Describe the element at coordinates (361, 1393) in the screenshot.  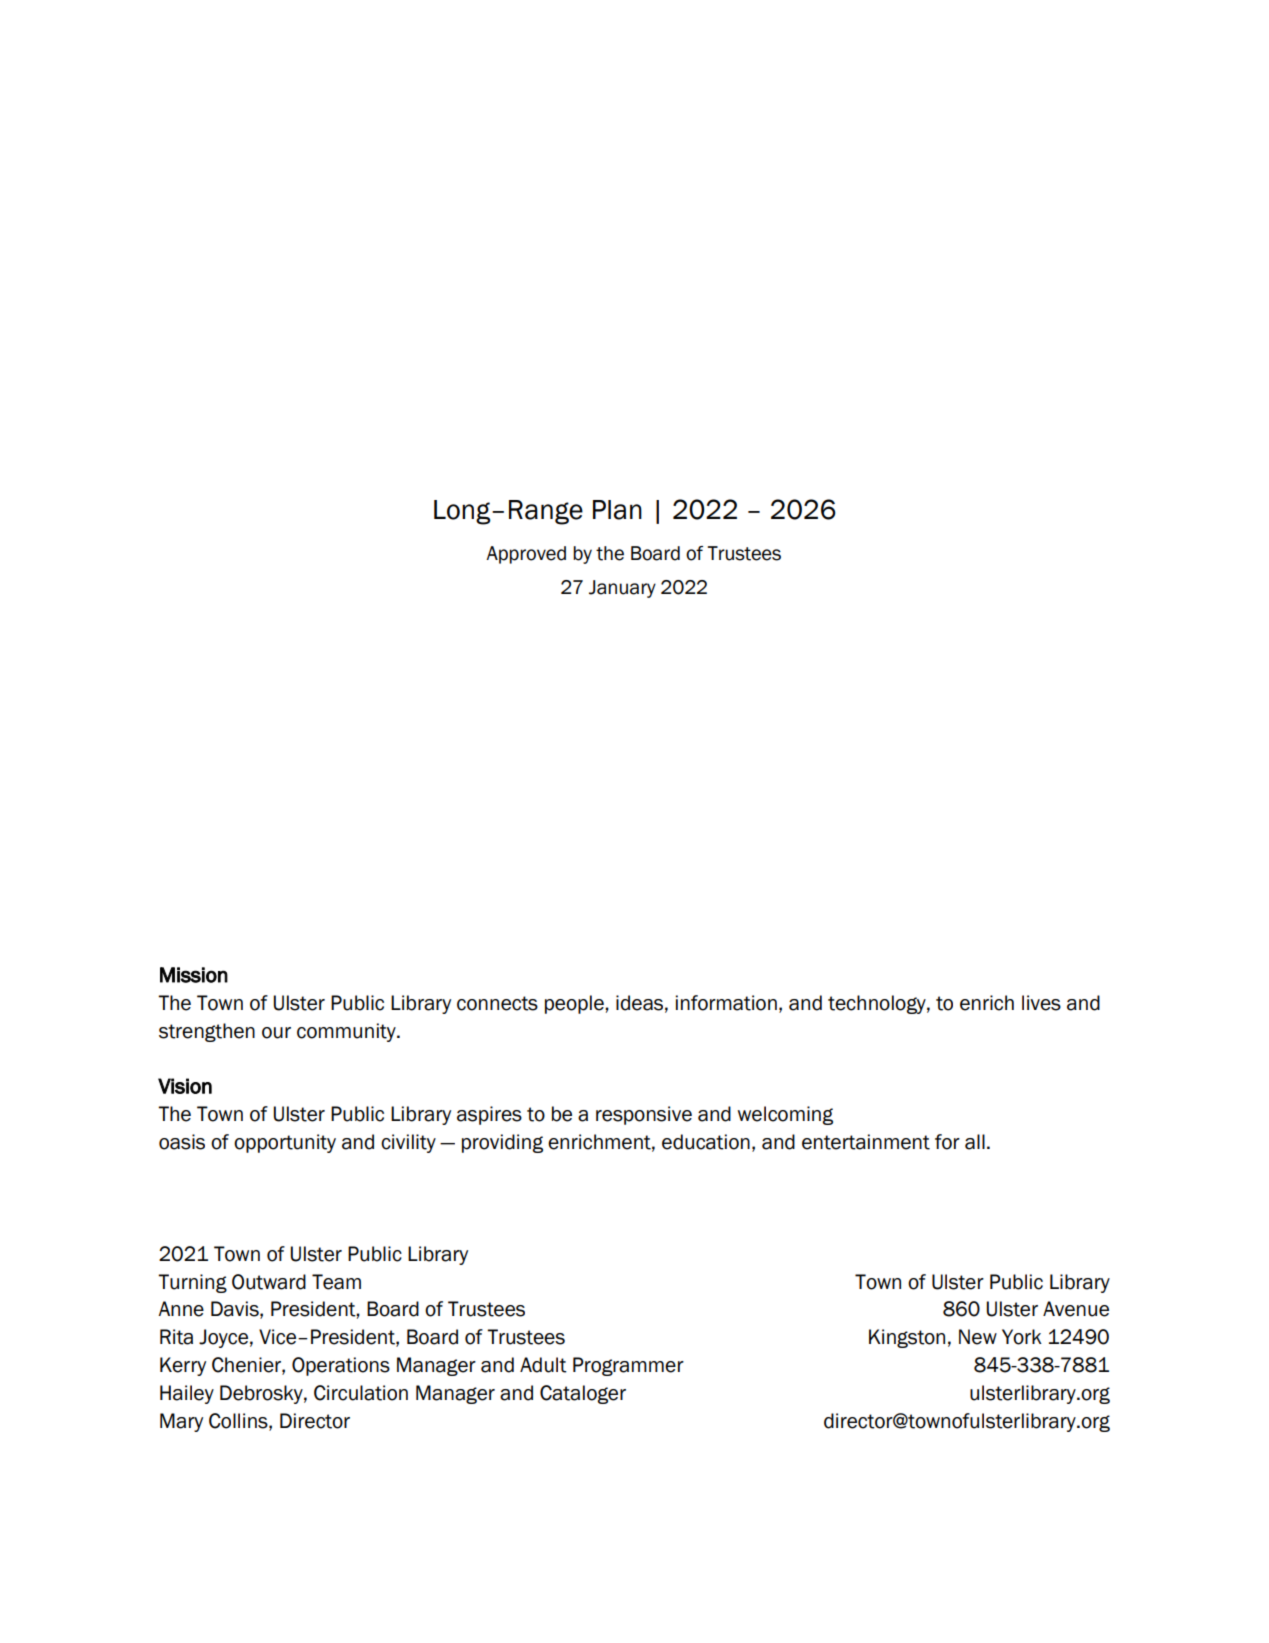
I see `Circulation` at that location.
